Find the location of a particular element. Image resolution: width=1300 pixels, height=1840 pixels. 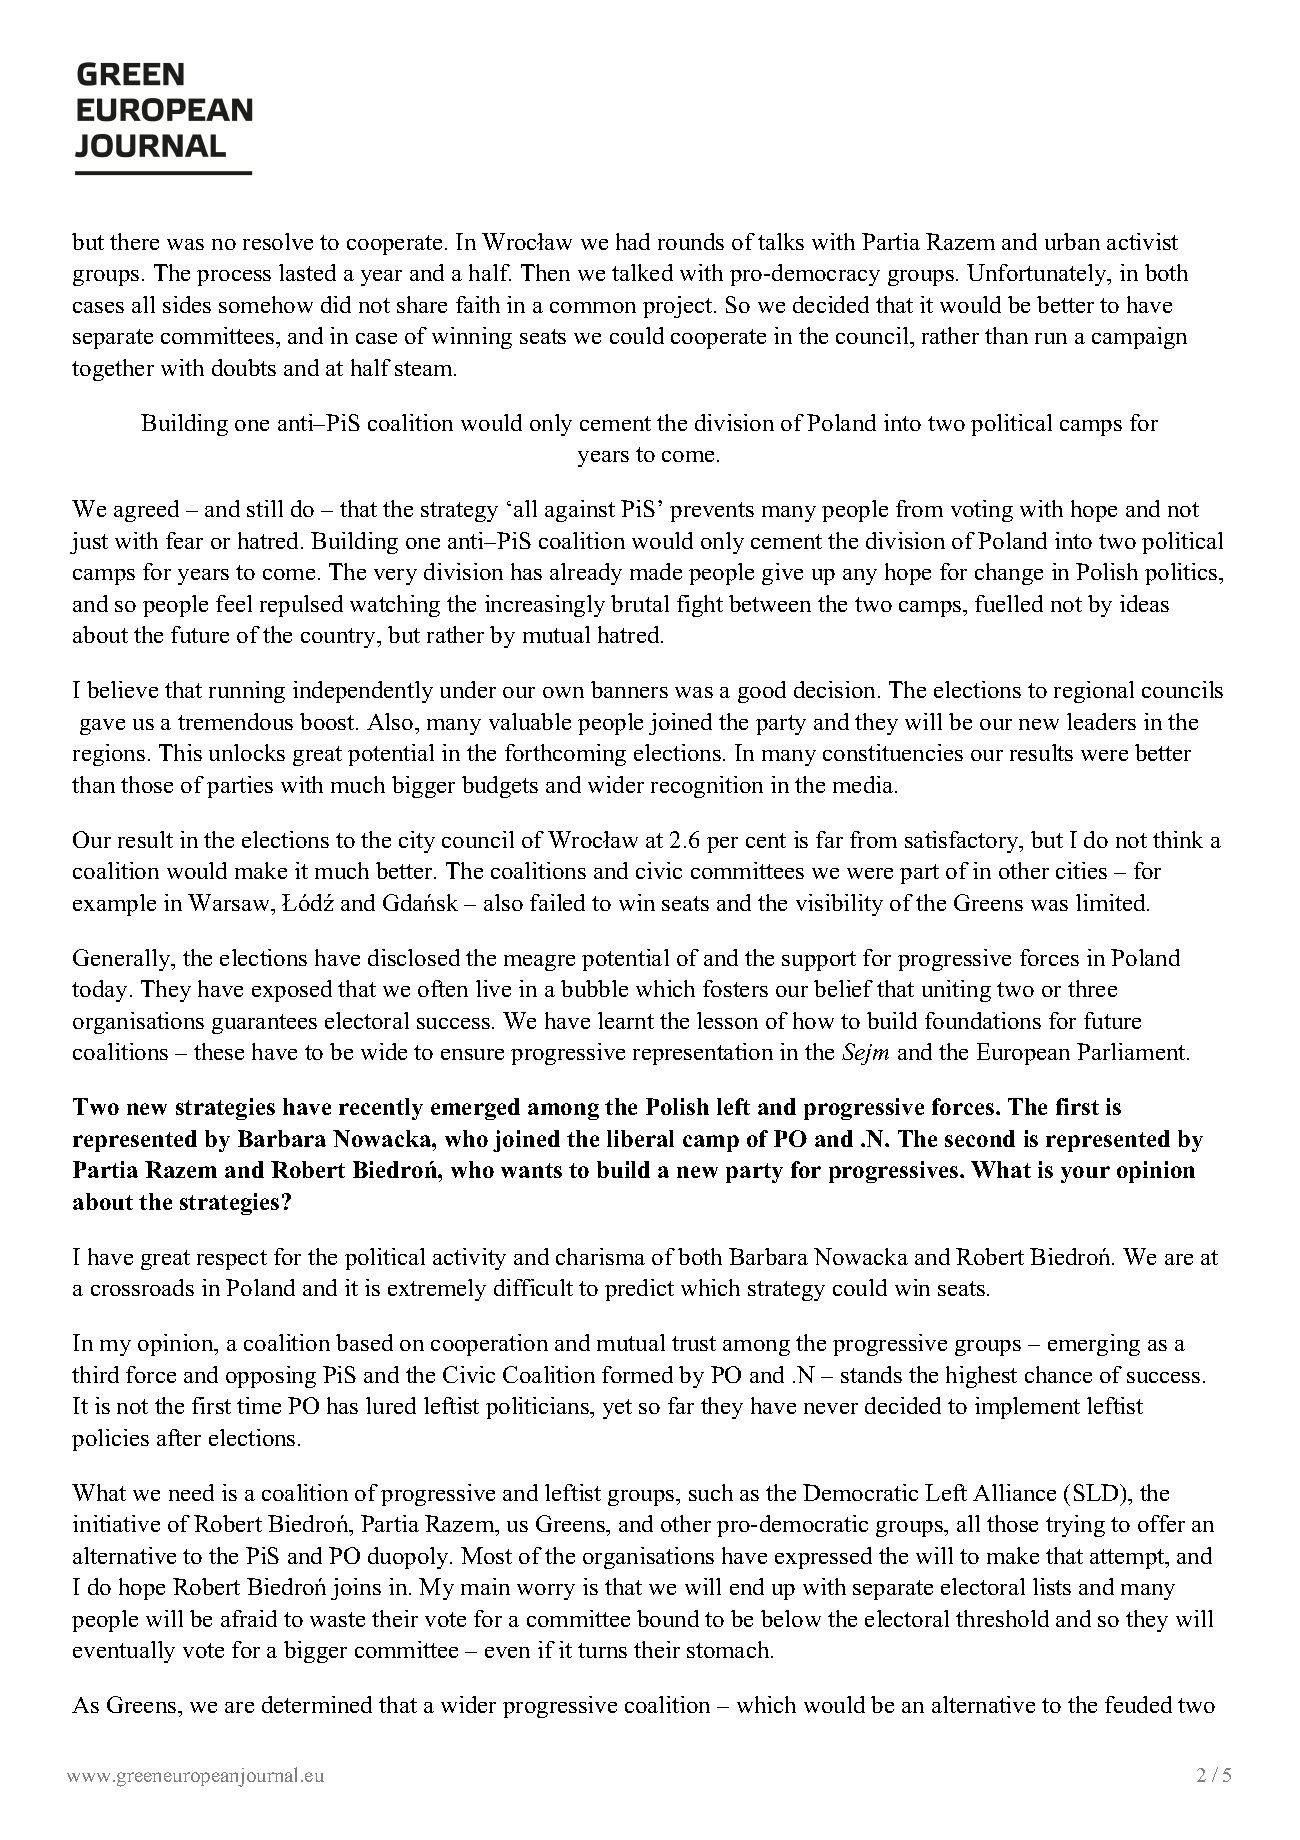

three is located at coordinates (1092, 988).
